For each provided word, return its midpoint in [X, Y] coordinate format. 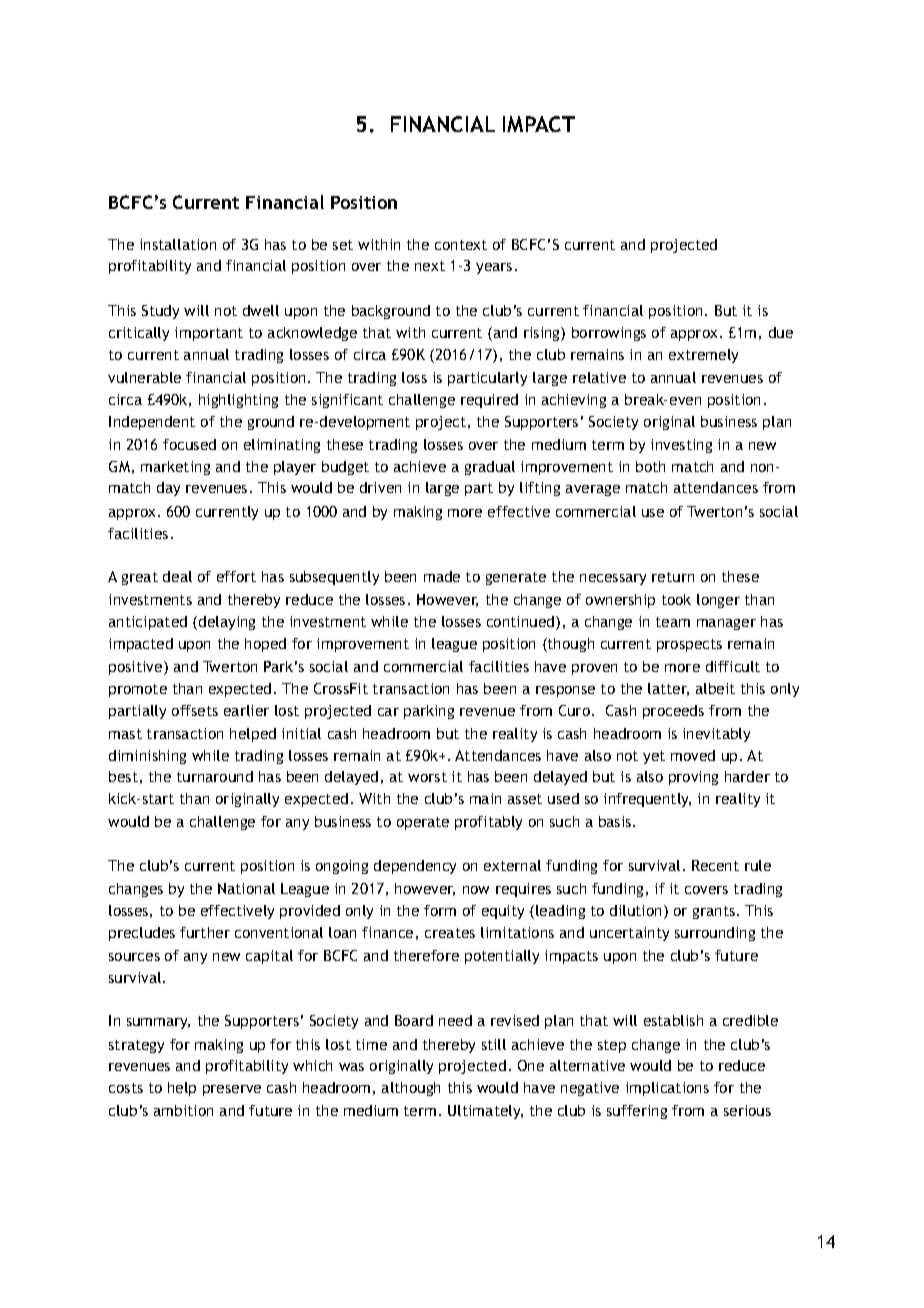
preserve [232, 1090]
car [388, 712]
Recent [715, 865]
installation [178, 244]
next [430, 266]
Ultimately [485, 1112]
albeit [715, 688]
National [246, 888]
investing [681, 446]
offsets [195, 710]
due [781, 332]
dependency [415, 867]
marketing [175, 468]
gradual [490, 468]
